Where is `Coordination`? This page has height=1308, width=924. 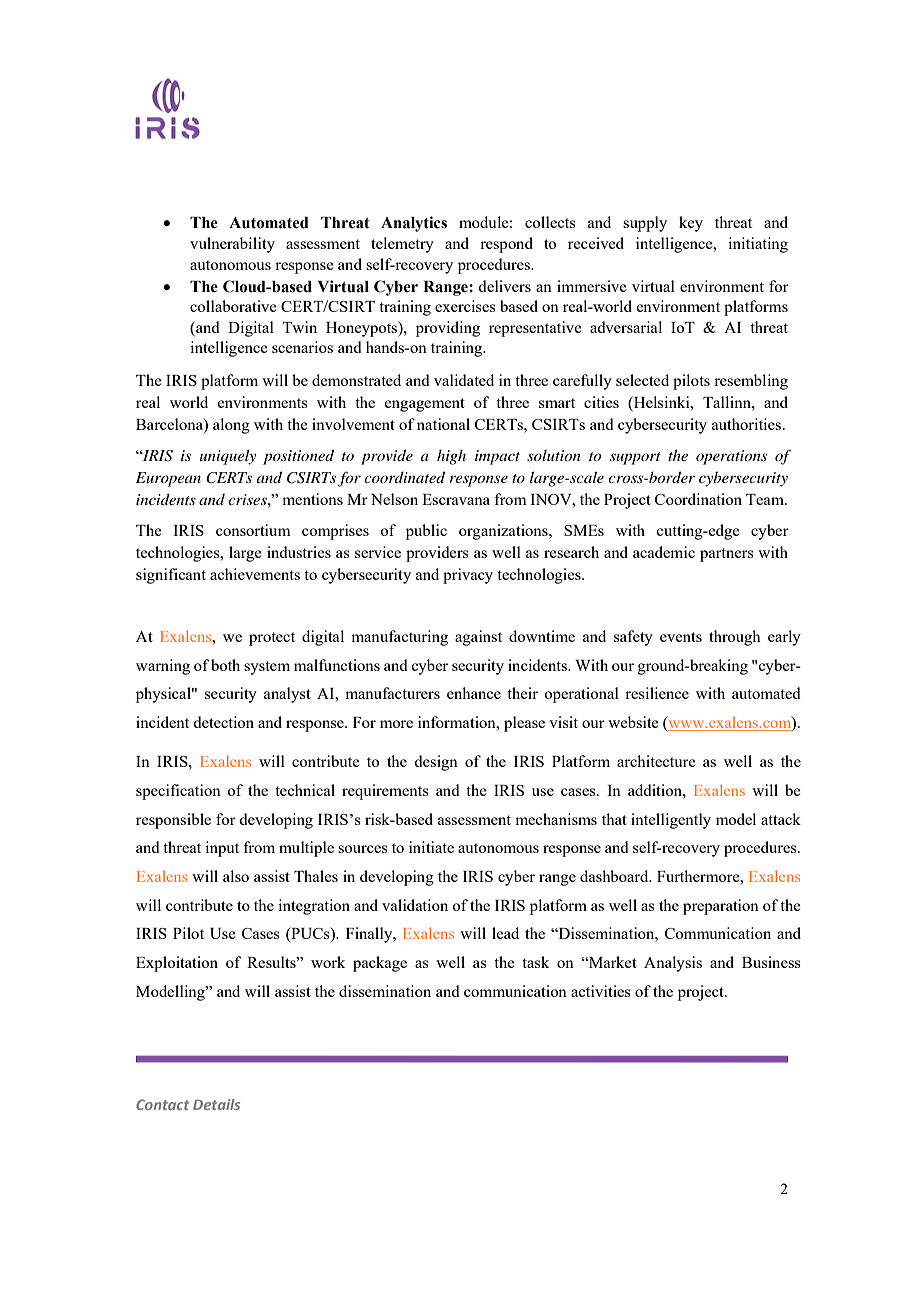
Coordination is located at coordinates (698, 499).
